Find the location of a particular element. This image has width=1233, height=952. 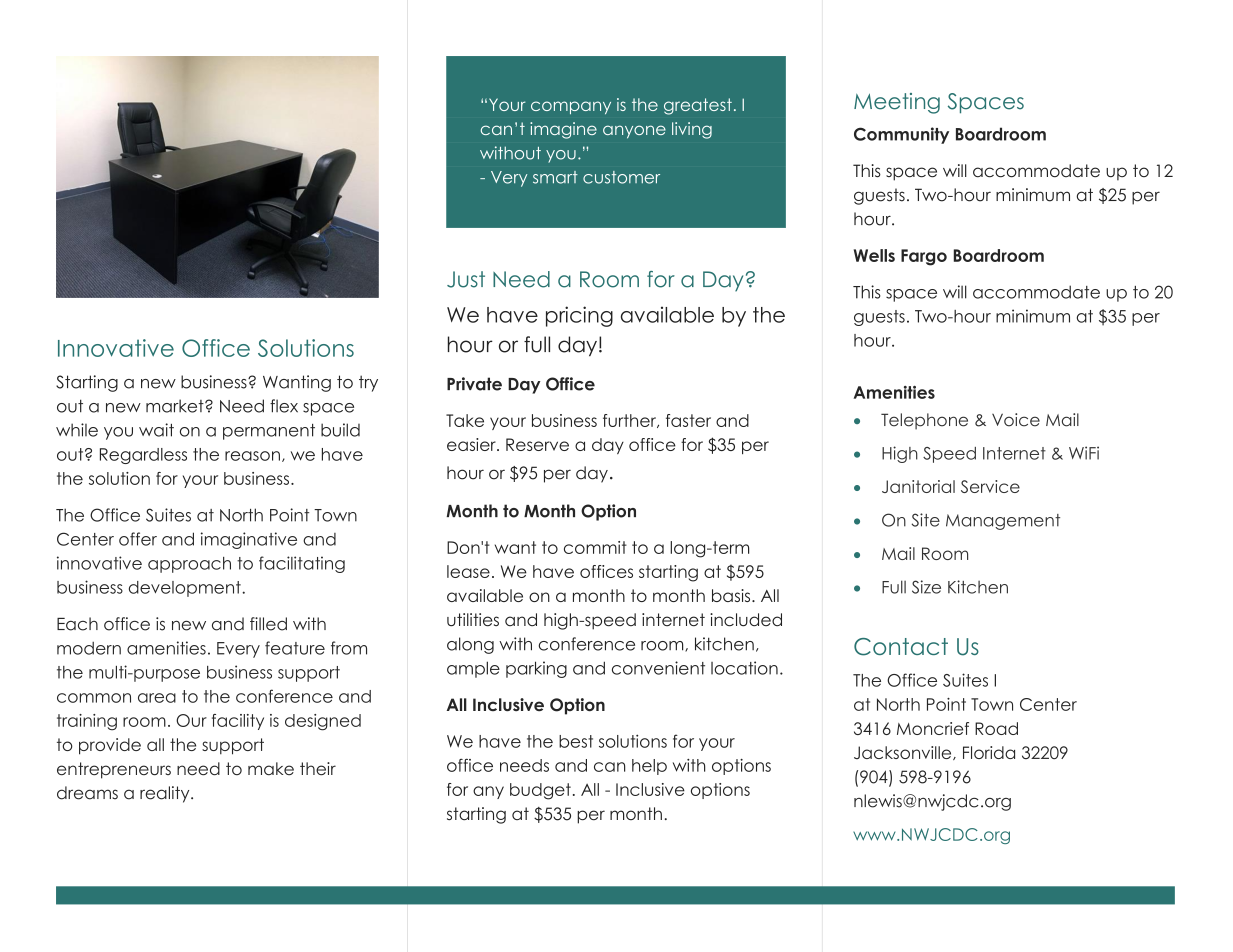

Community is located at coordinates (901, 135).
